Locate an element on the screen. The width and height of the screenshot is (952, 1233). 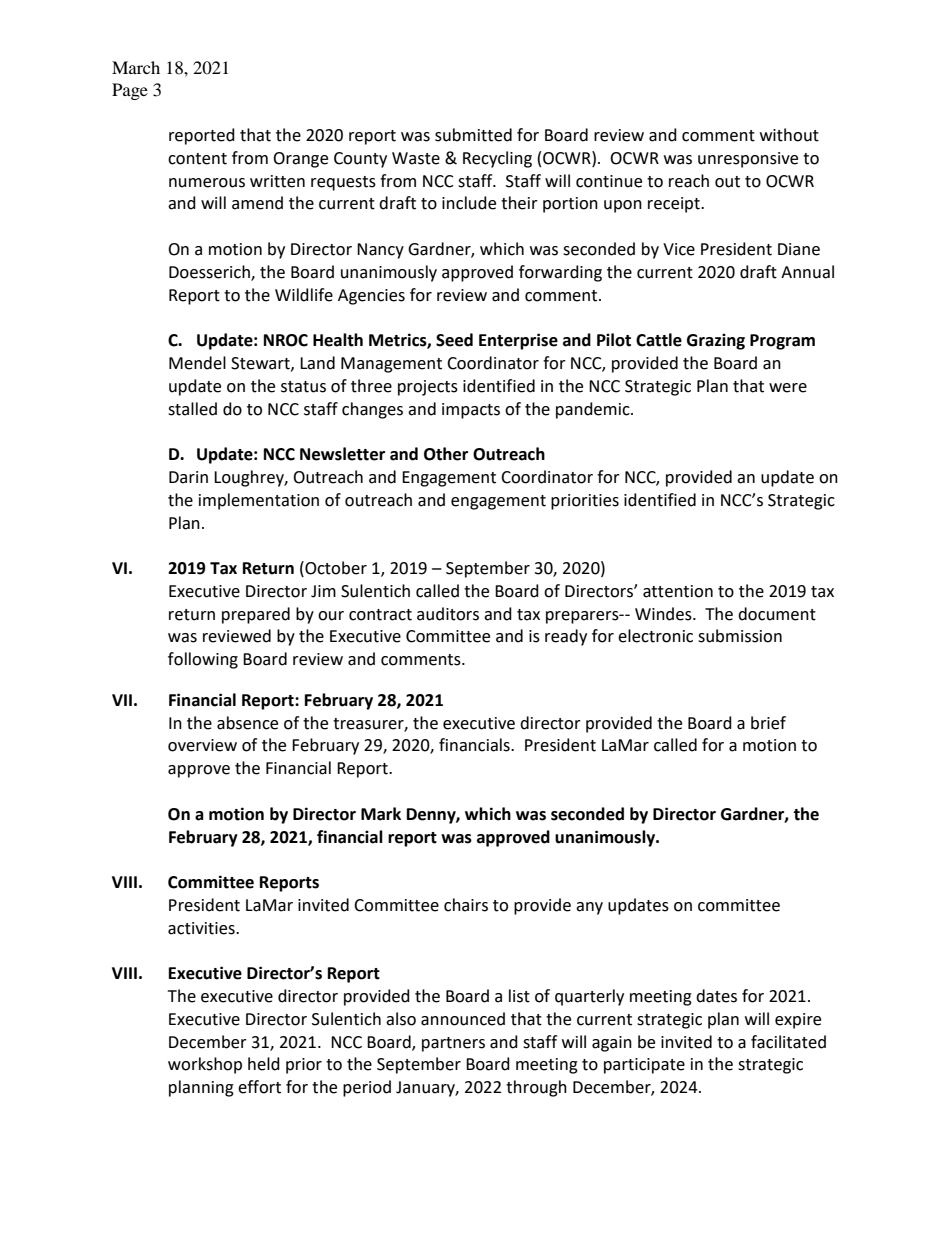
submitted is located at coordinates (473, 135).
